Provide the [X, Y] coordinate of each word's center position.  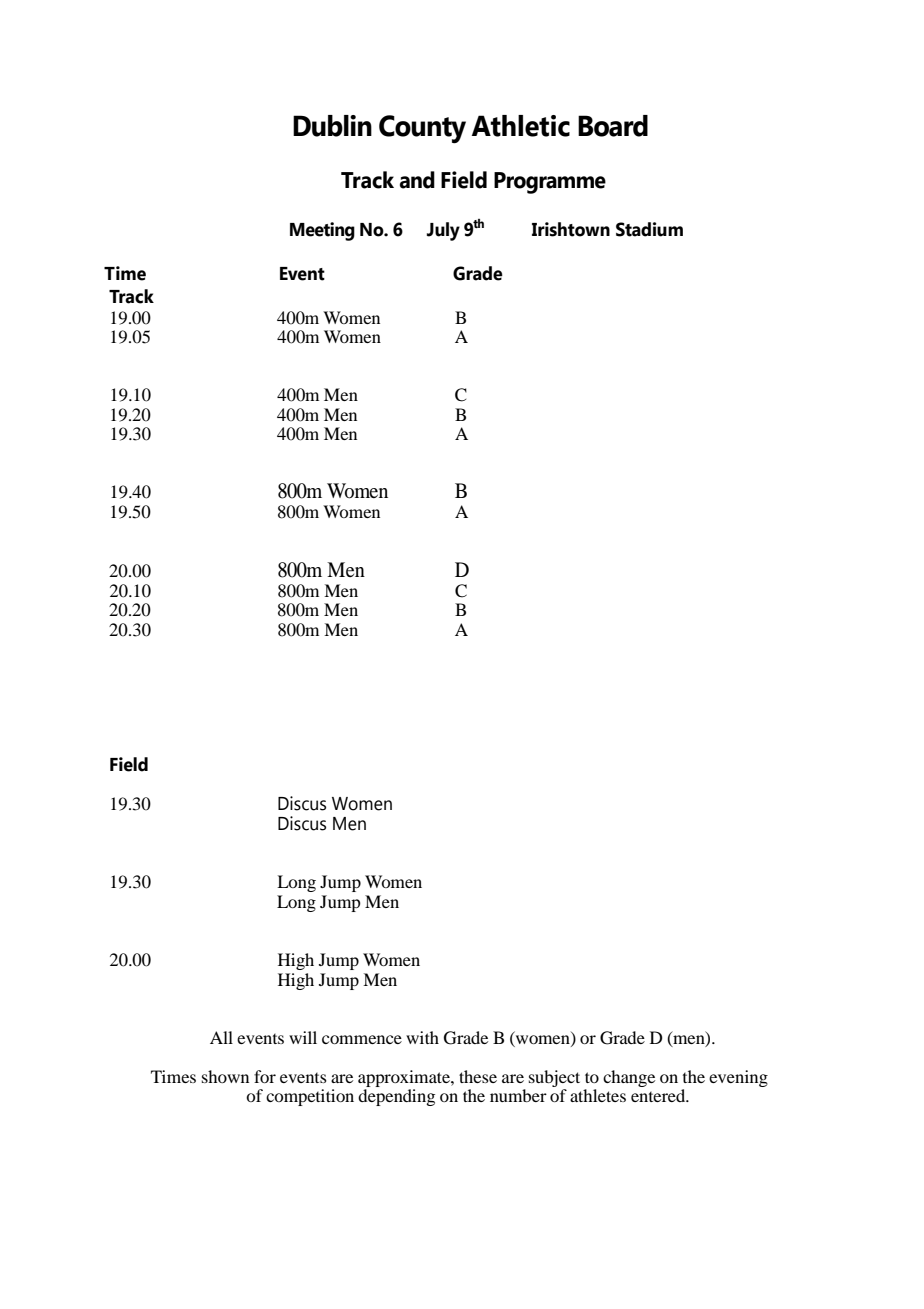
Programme [550, 183]
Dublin [332, 126]
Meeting [322, 231]
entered [659, 1095]
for [265, 1076]
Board [613, 126]
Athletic [521, 126]
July [443, 231]
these [478, 1076]
